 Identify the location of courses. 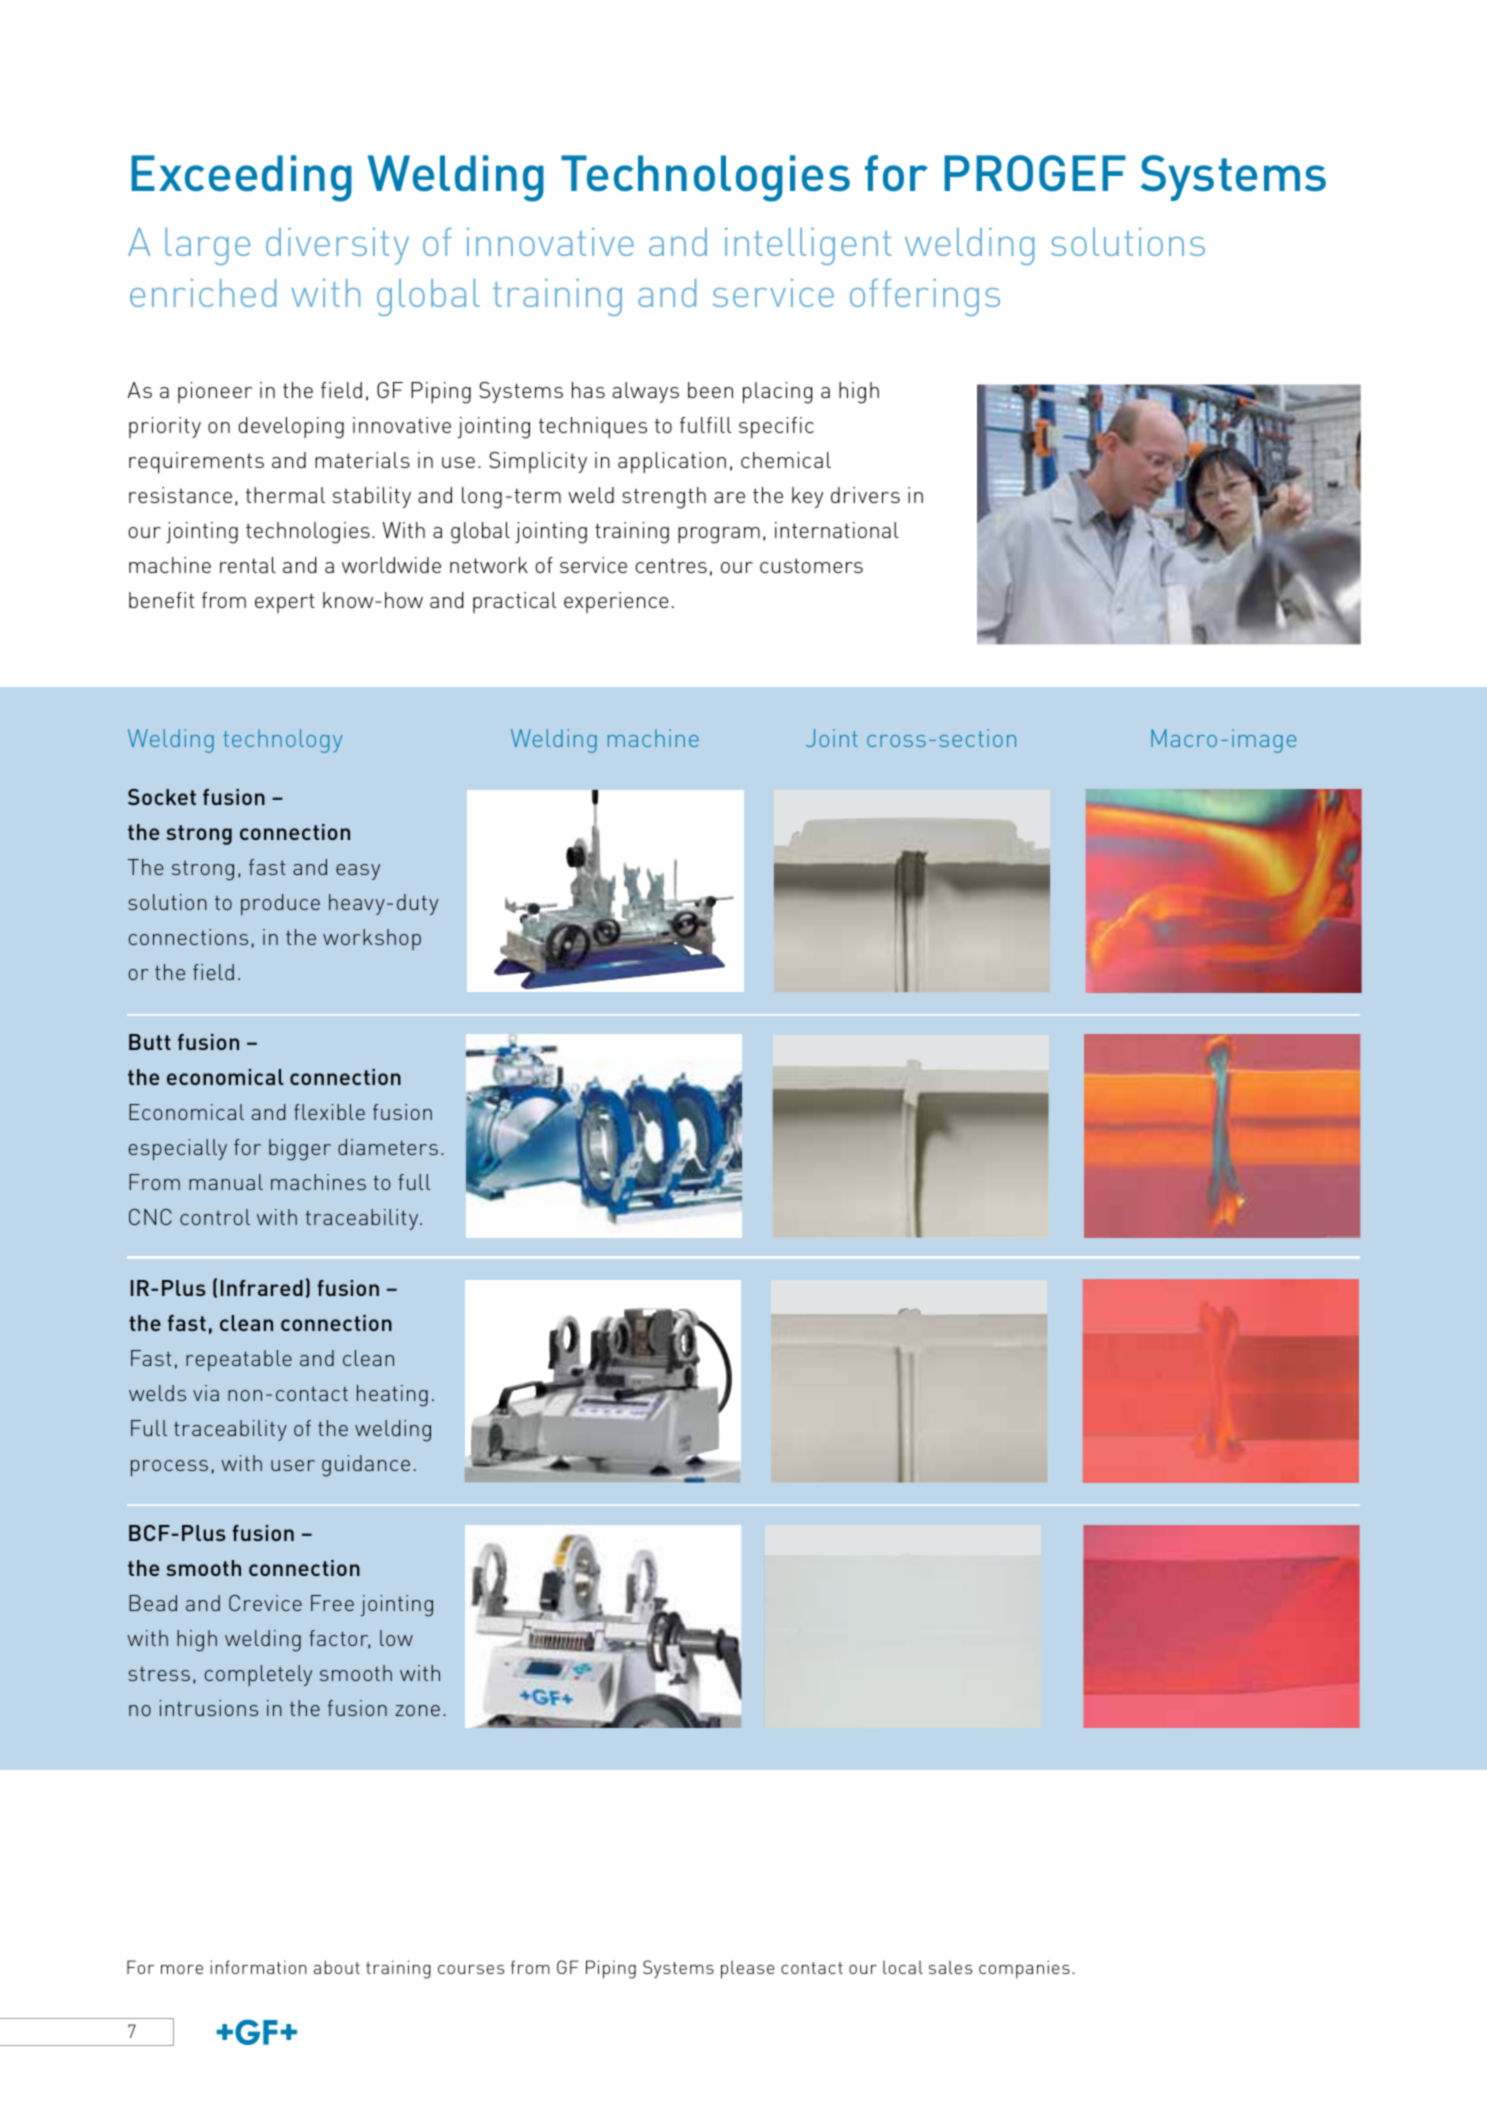
(471, 1969).
